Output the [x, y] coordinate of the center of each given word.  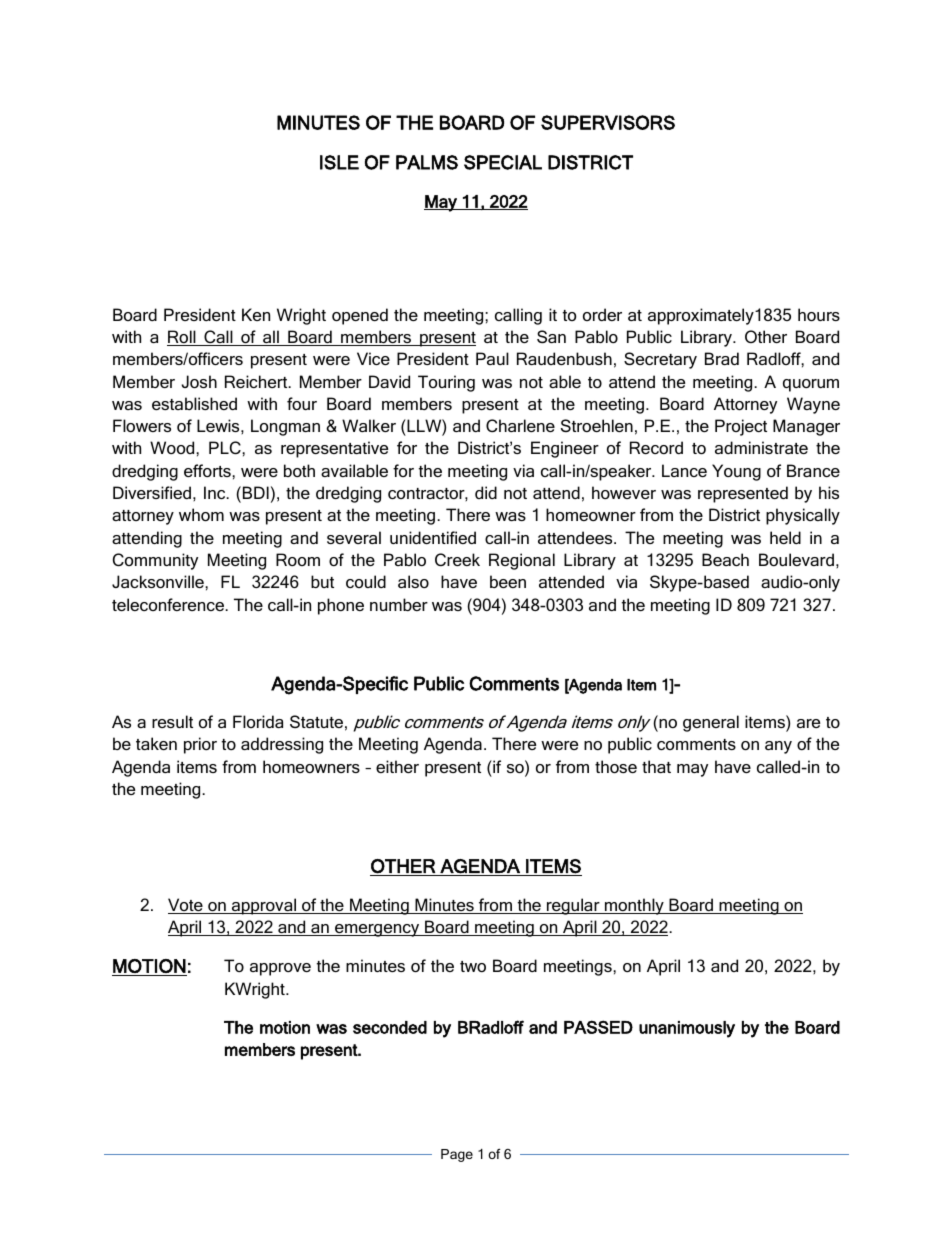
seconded [390, 1027]
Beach [725, 559]
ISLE [339, 162]
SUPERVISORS [608, 122]
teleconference [169, 604]
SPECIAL [503, 162]
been [508, 581]
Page [457, 1155]
